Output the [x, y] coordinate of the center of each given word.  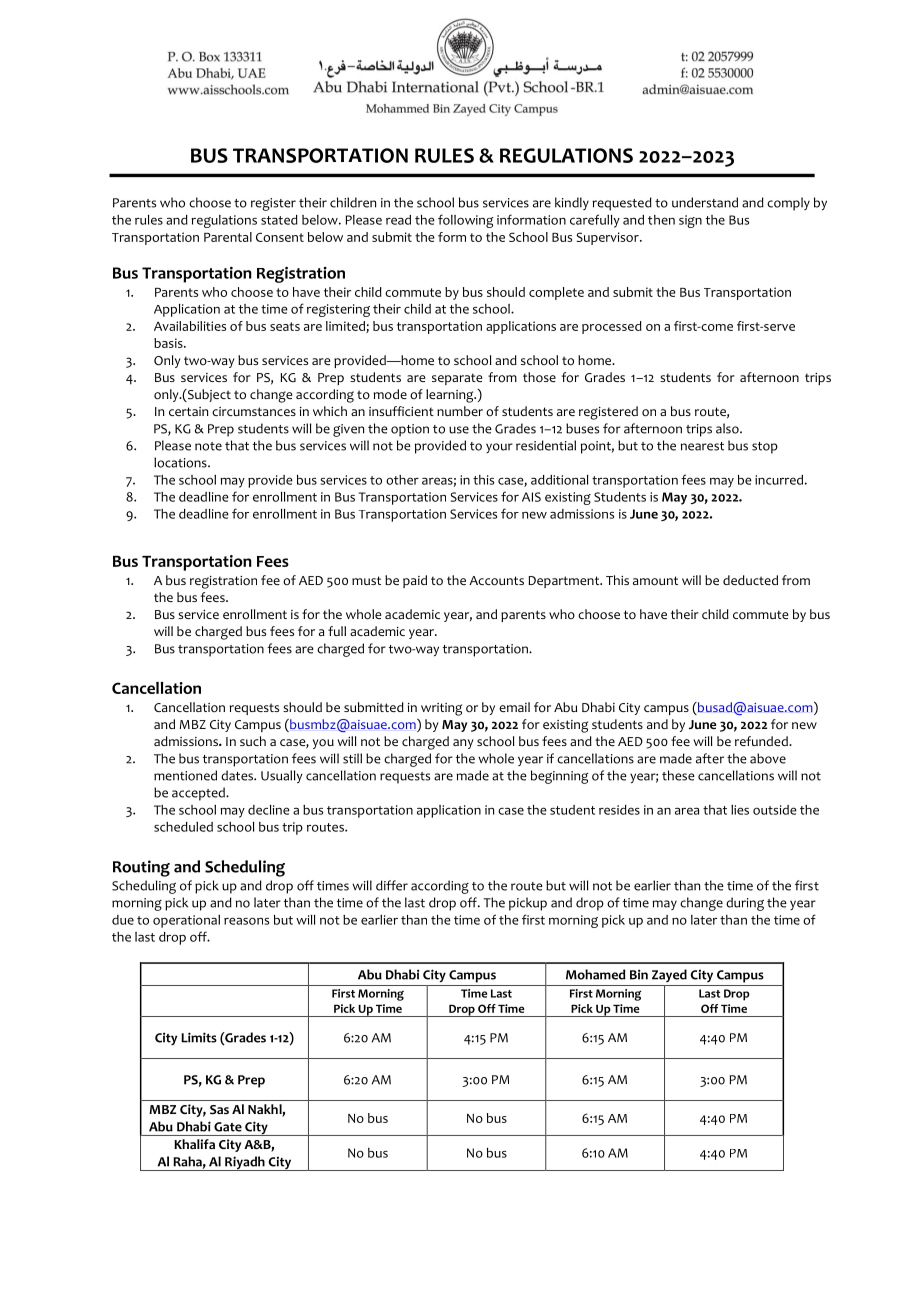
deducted [750, 580]
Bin [639, 974]
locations [181, 462]
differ [392, 885]
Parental [228, 237]
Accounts [496, 581]
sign [690, 221]
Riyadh [245, 1163]
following [466, 221]
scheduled [183, 827]
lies [740, 810]
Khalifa [194, 1144]
